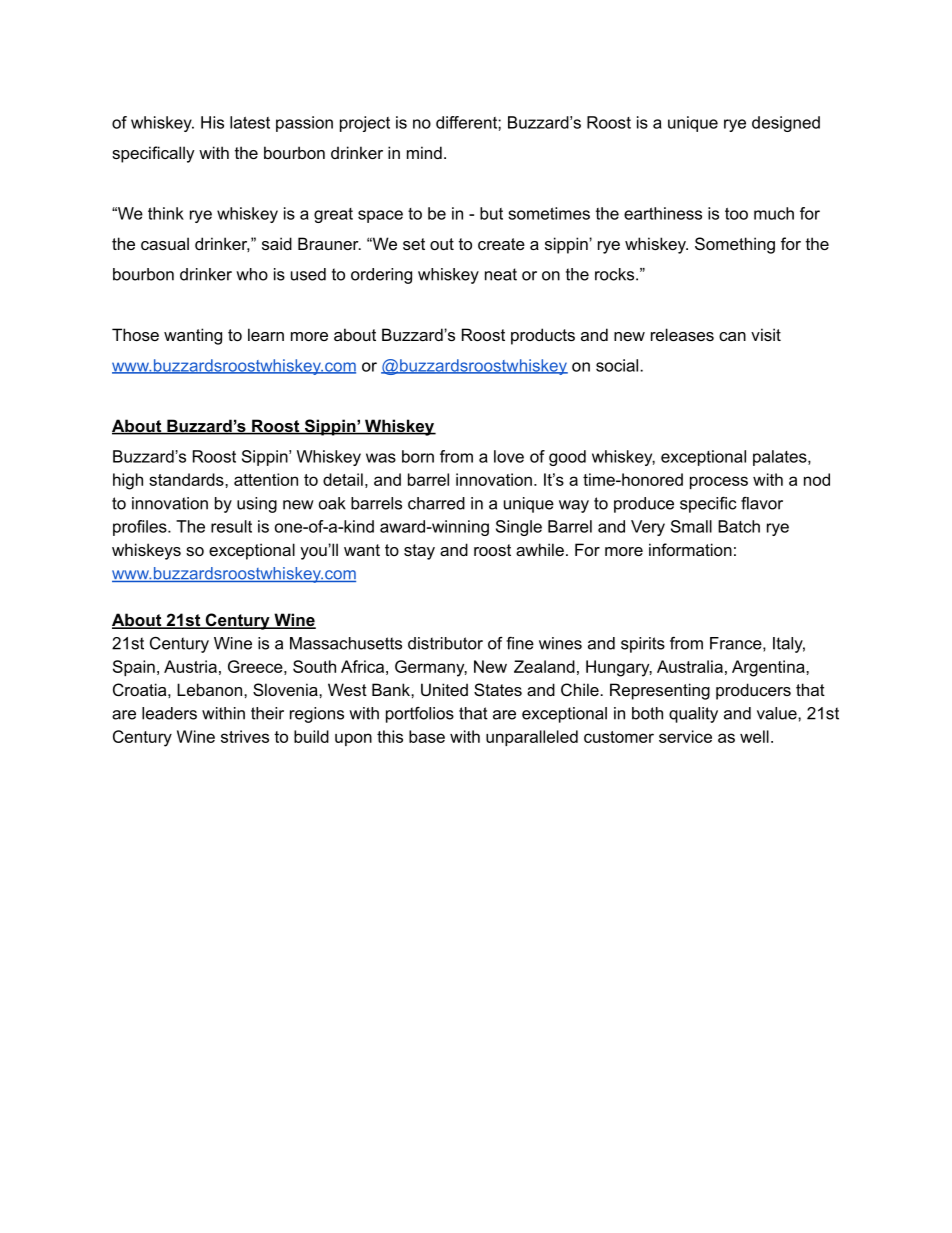 Image resolution: width=952 pixels, height=1233 pixels. Describe the element at coordinates (424, 152) in the document. I see `mind` at that location.
